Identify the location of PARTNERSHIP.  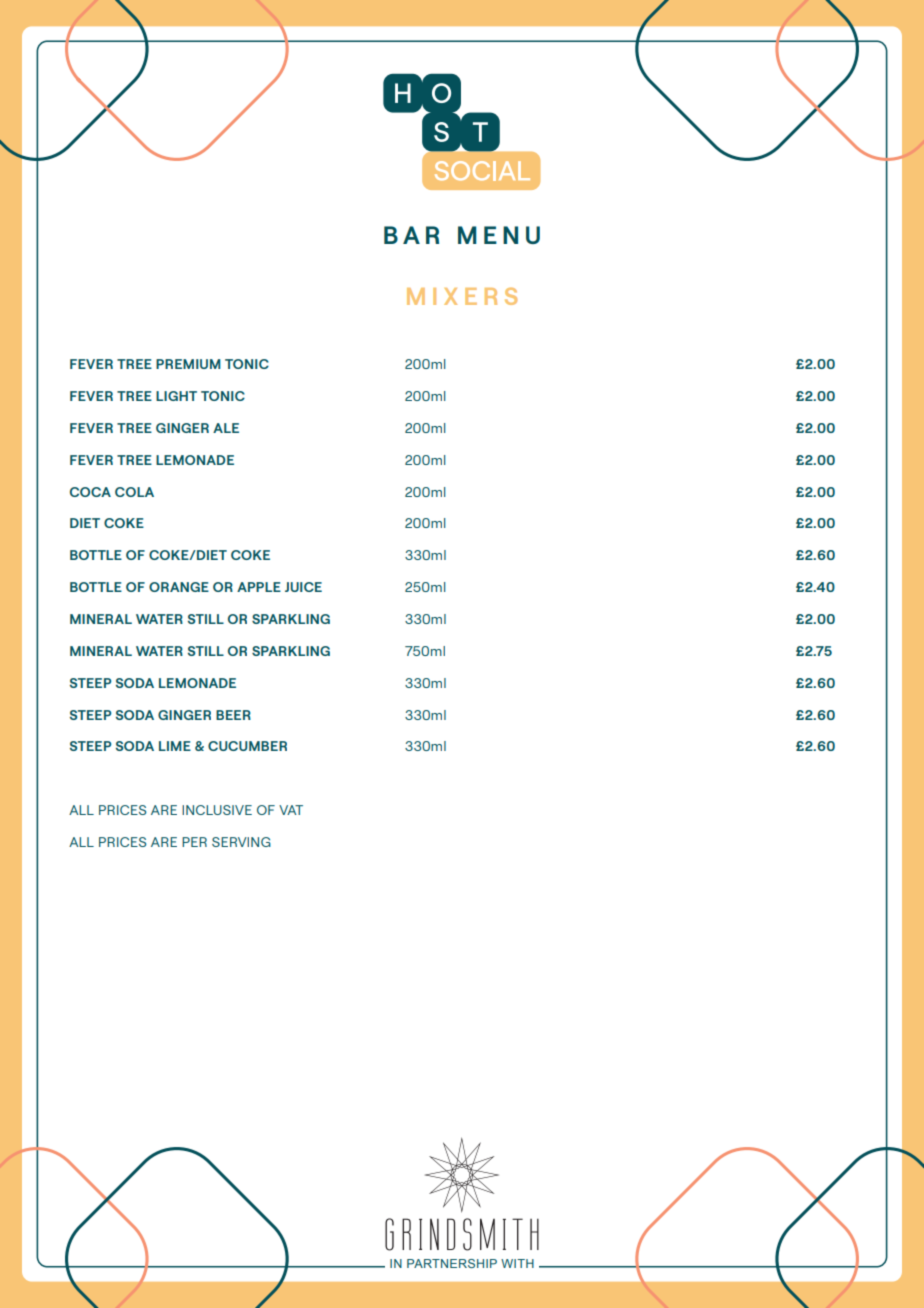
(452, 1263).
